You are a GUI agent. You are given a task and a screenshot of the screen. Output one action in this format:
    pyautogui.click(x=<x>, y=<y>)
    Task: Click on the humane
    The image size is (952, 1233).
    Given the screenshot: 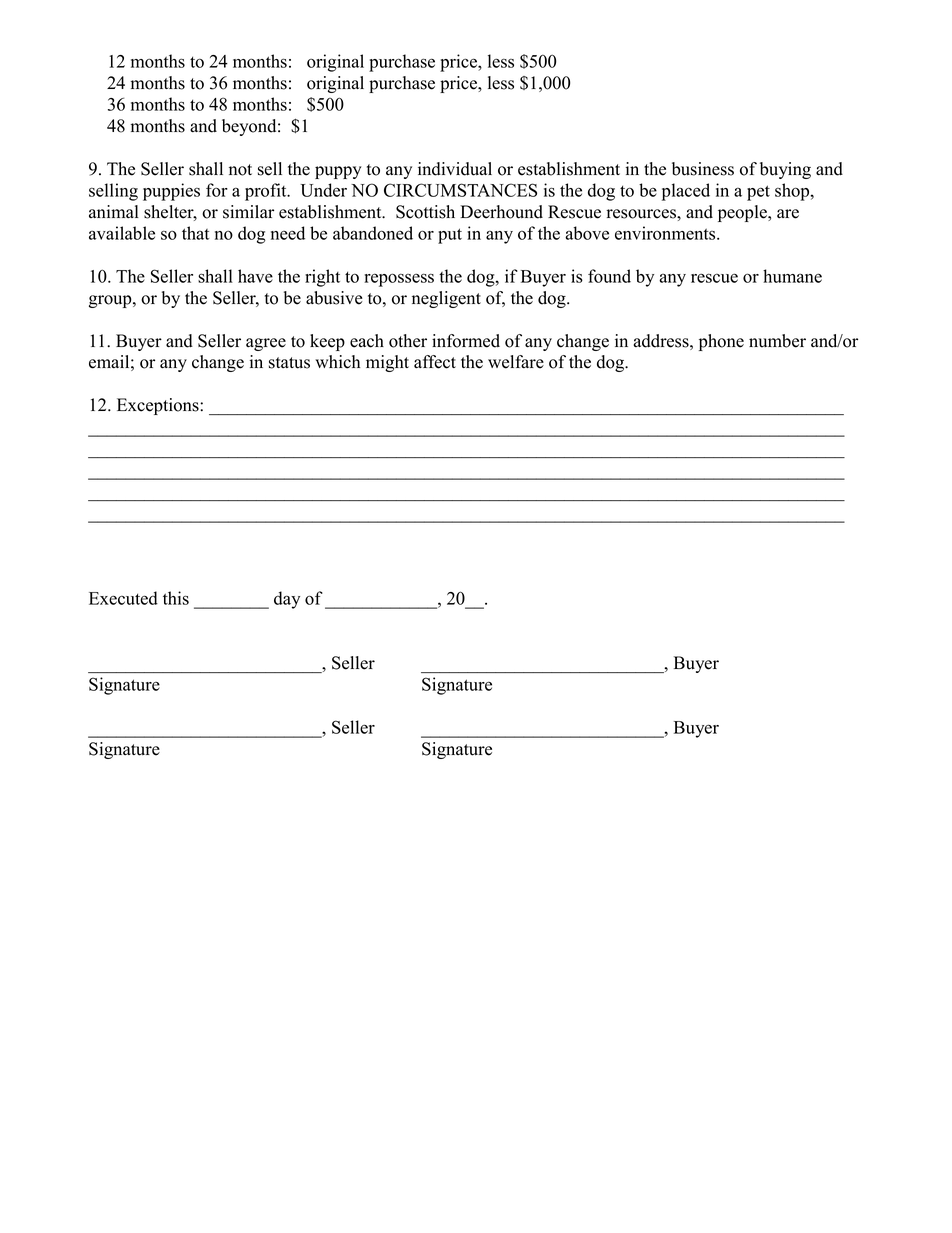 What is the action you would take?
    pyautogui.click(x=792, y=276)
